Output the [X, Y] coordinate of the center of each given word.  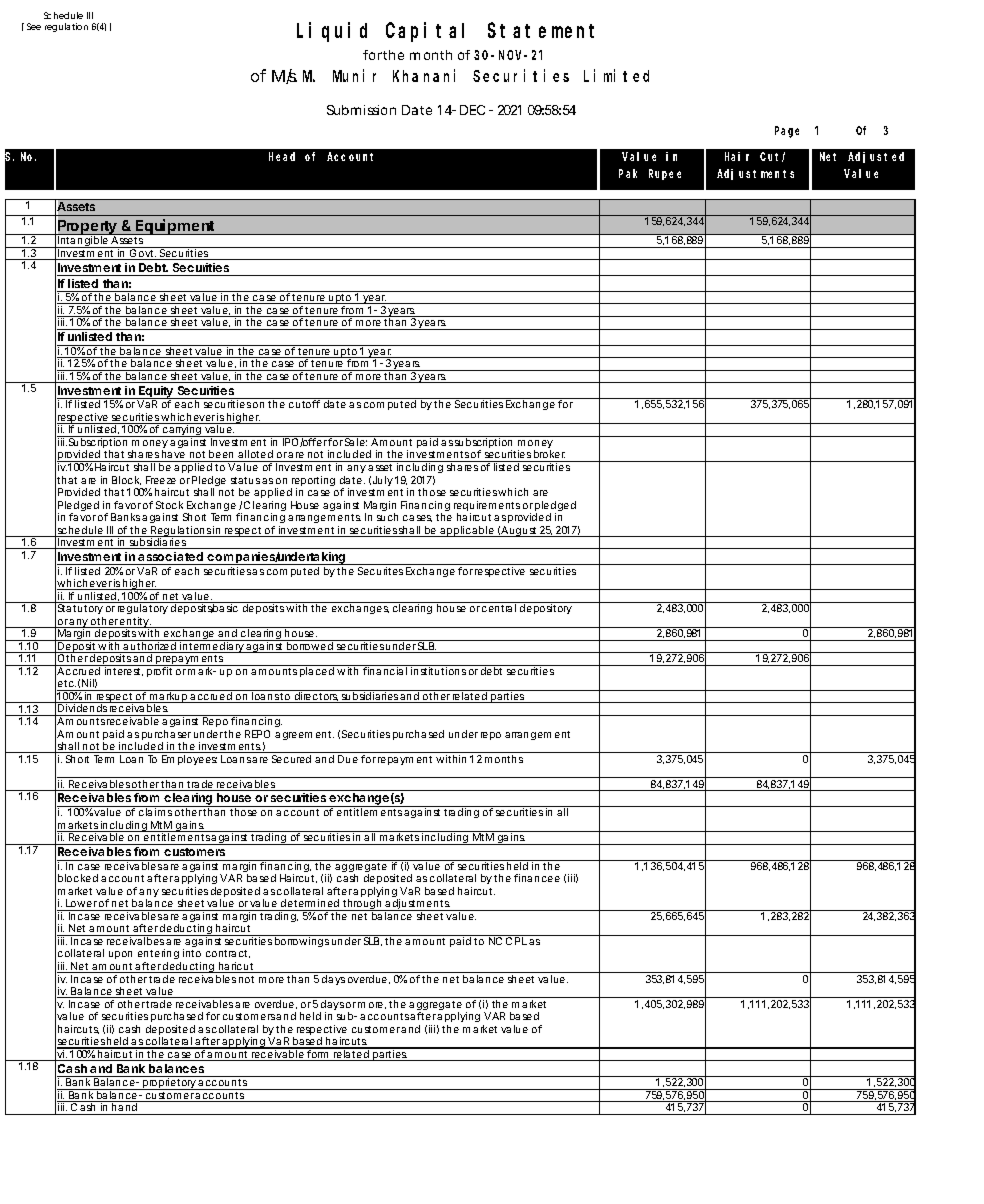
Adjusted [876, 157]
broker [549, 456]
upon [120, 955]
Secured [291, 759]
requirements [487, 507]
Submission [361, 110]
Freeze [161, 480]
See [34, 26]
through [362, 906]
